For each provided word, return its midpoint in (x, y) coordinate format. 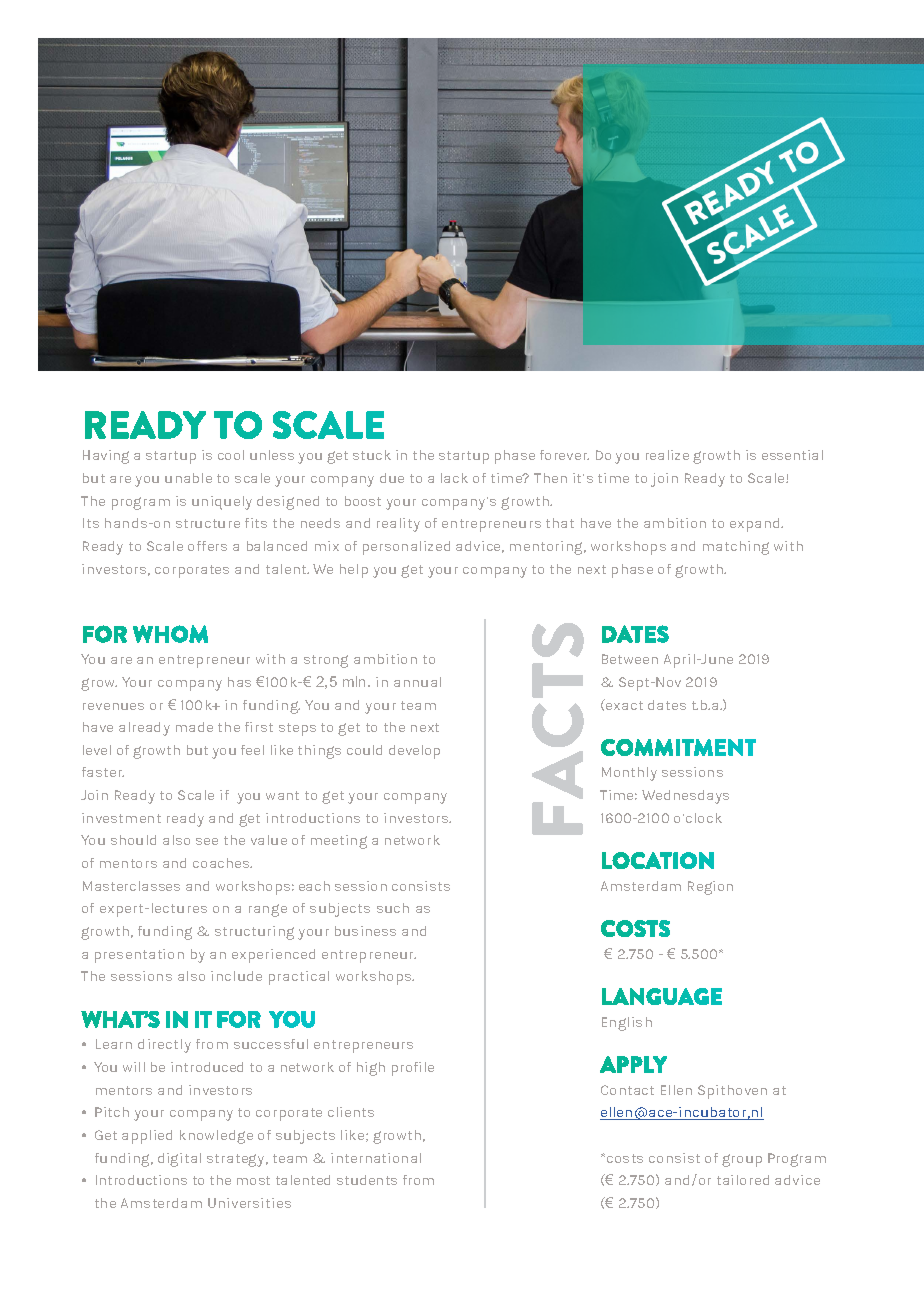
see (207, 841)
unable (188, 478)
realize (667, 455)
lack (454, 478)
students (367, 1180)
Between (630, 659)
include (236, 976)
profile (413, 1069)
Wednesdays (685, 797)
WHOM (170, 634)
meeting (339, 842)
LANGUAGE (662, 996)
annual (417, 682)
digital (179, 1160)
